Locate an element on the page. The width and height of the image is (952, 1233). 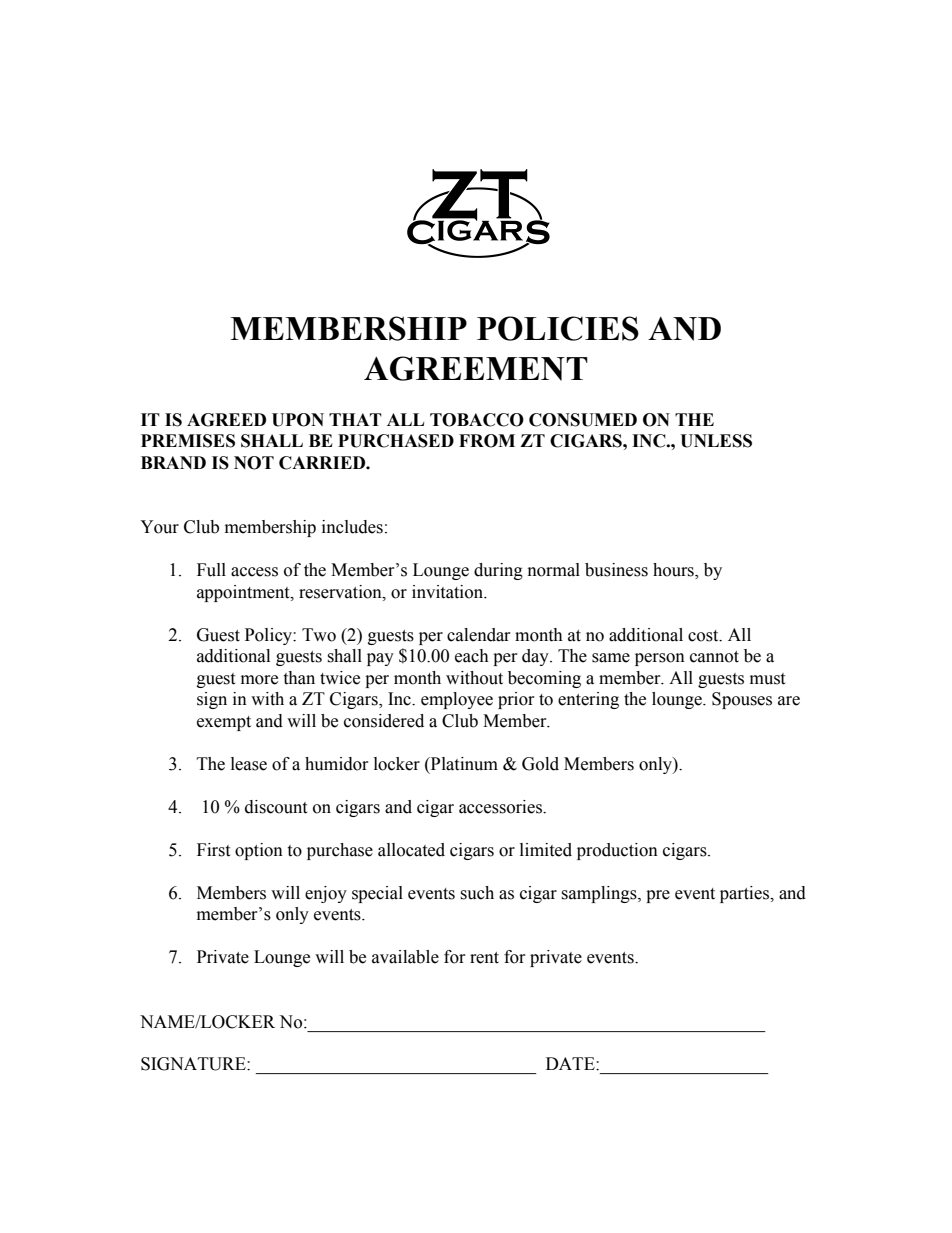
enjoy is located at coordinates (326, 894).
